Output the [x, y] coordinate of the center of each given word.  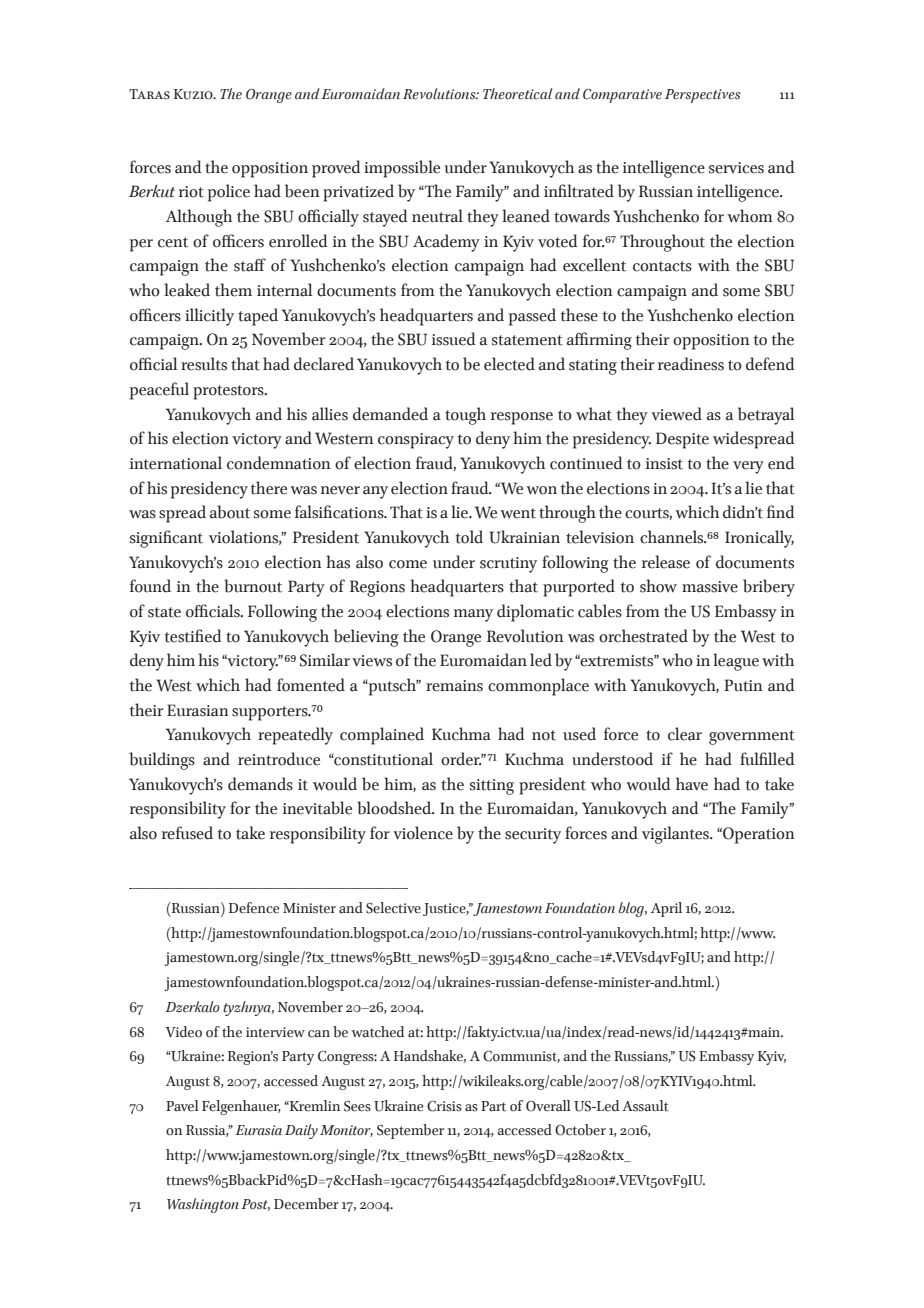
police [229, 193]
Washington [203, 1205]
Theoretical [517, 94]
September [410, 1131]
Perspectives [703, 96]
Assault [645, 1106]
